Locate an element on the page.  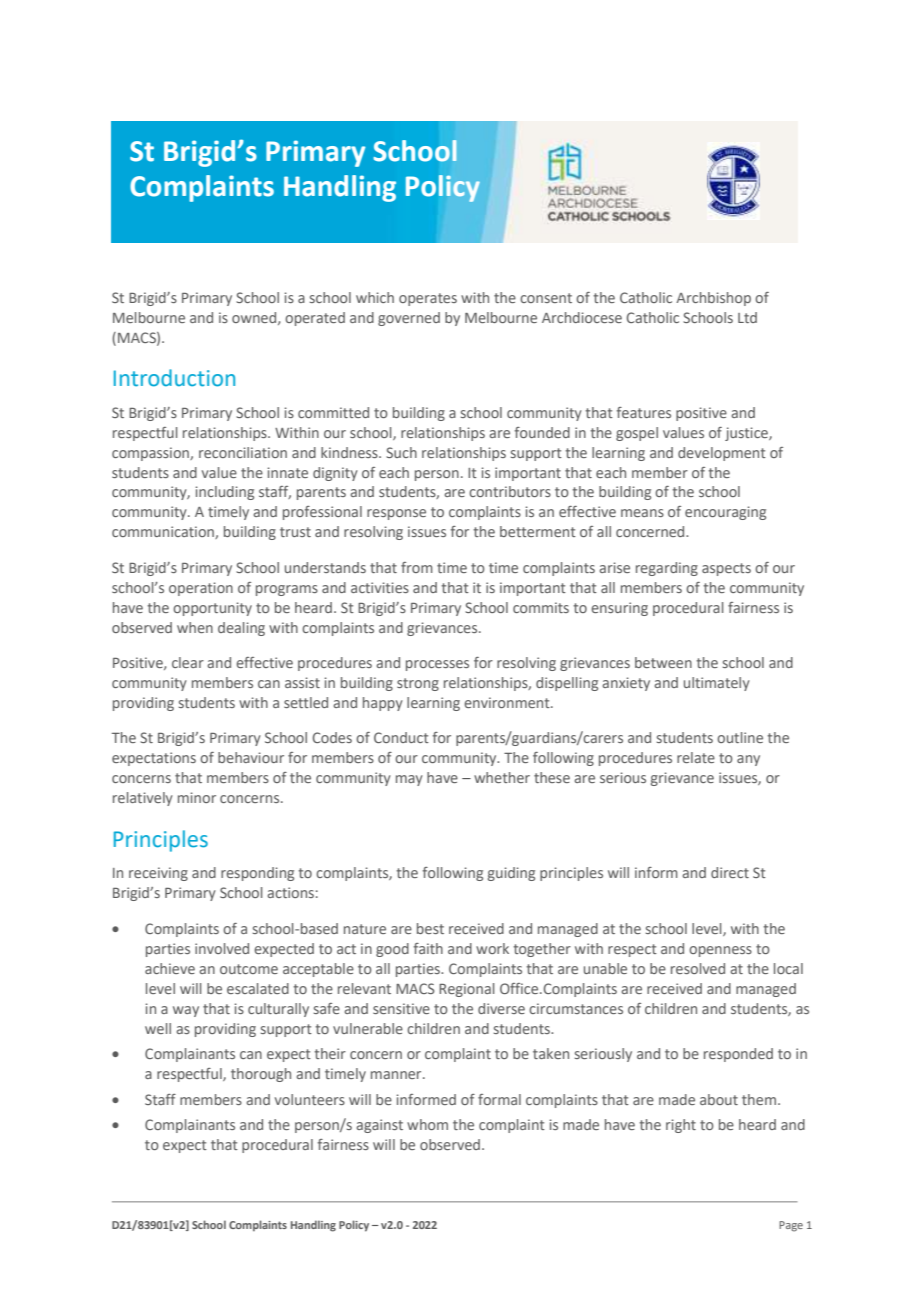
operates is located at coordinates (428, 299).
